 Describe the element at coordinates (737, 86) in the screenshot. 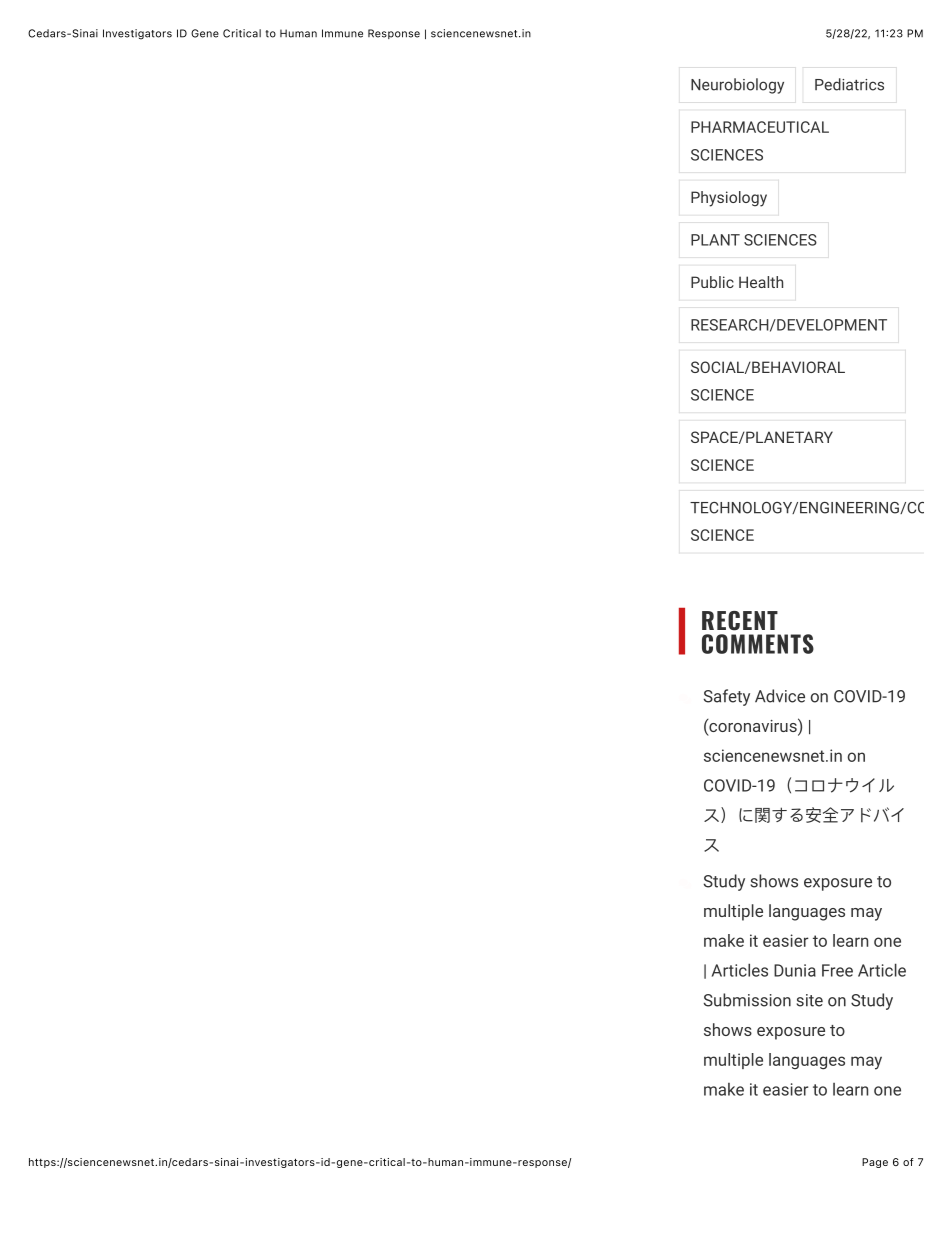

I see `Neurobiology` at that location.
